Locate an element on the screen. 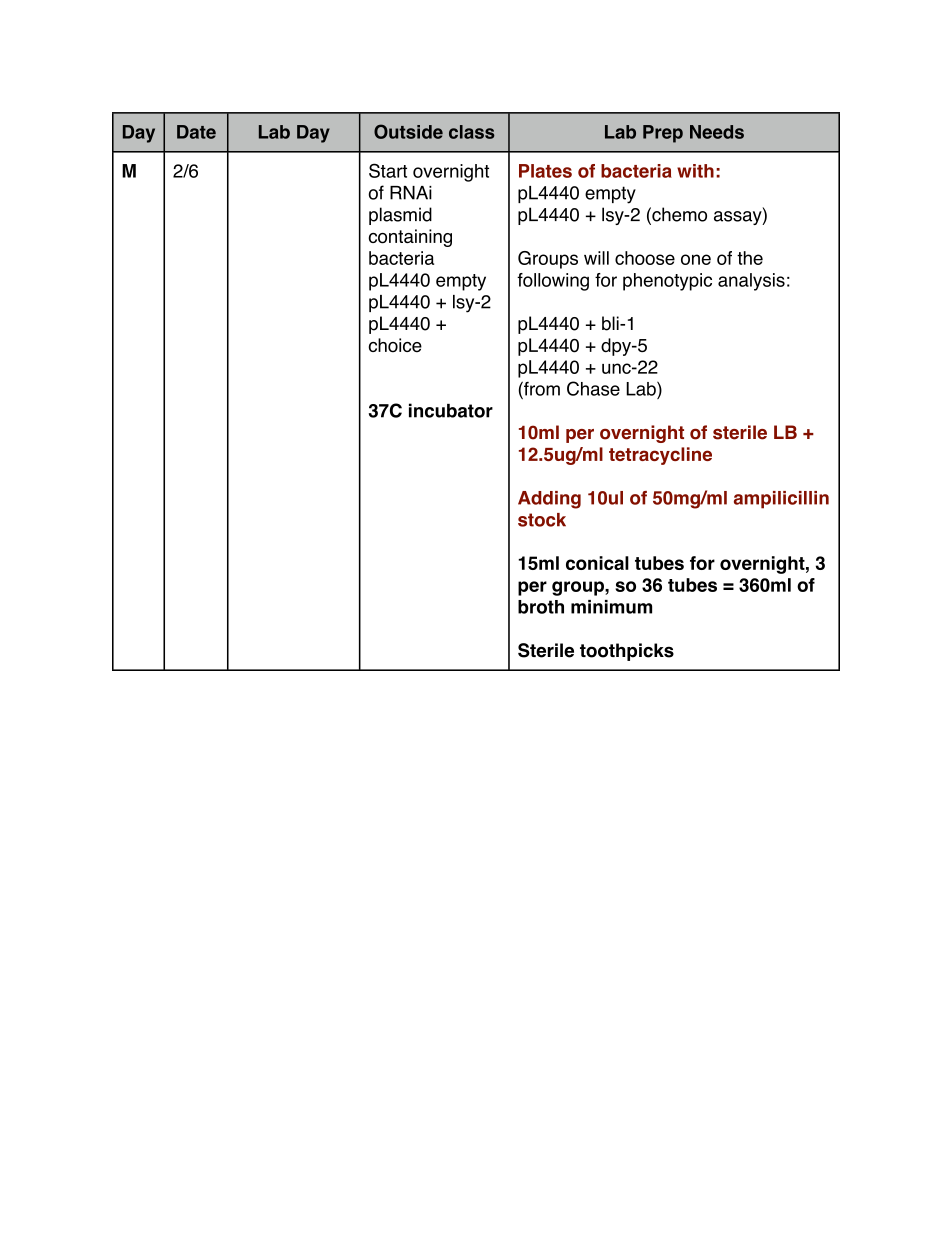 The image size is (952, 1233). stock is located at coordinates (542, 520).
